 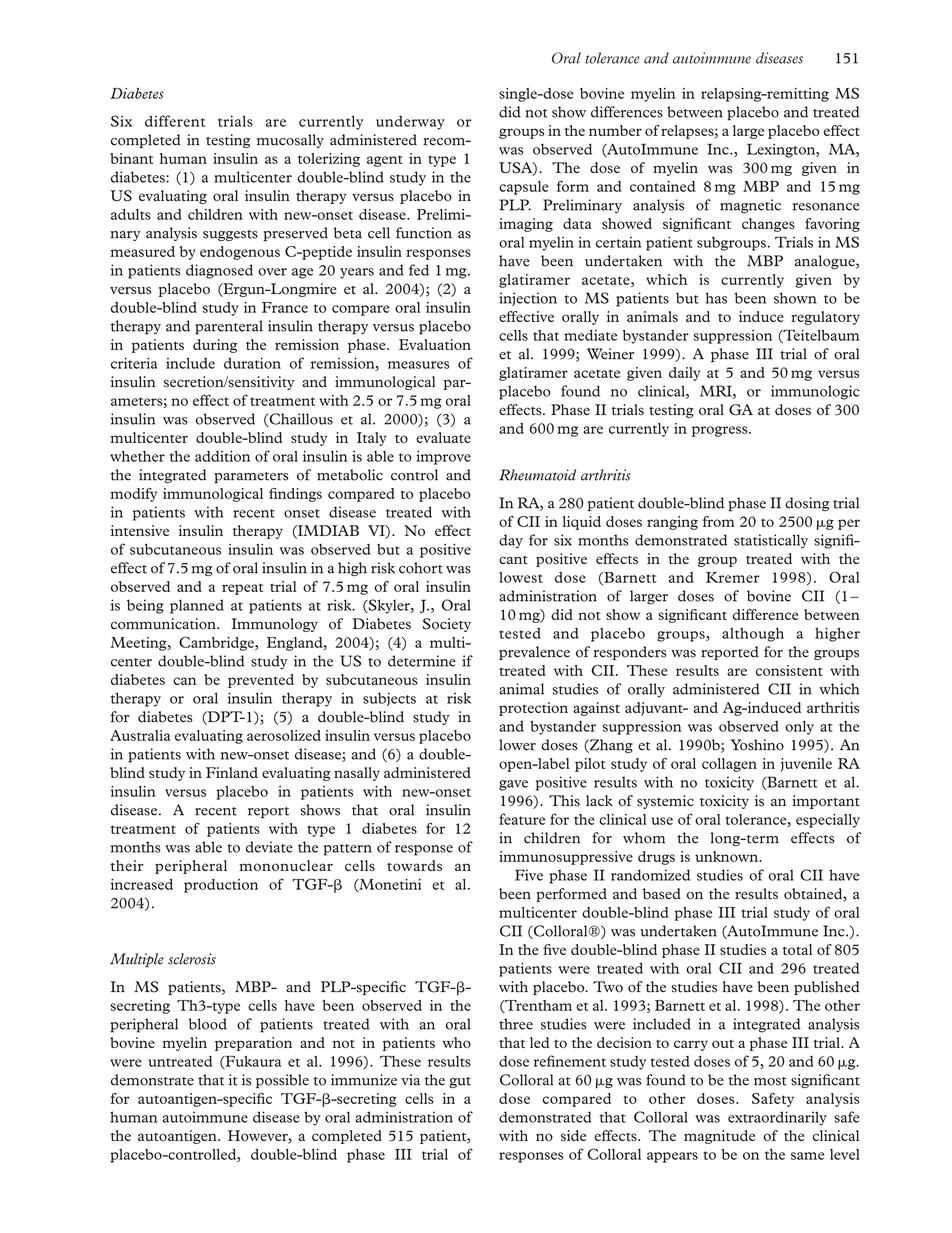 What do you see at coordinates (513, 785) in the image?
I see `gave` at bounding box center [513, 785].
